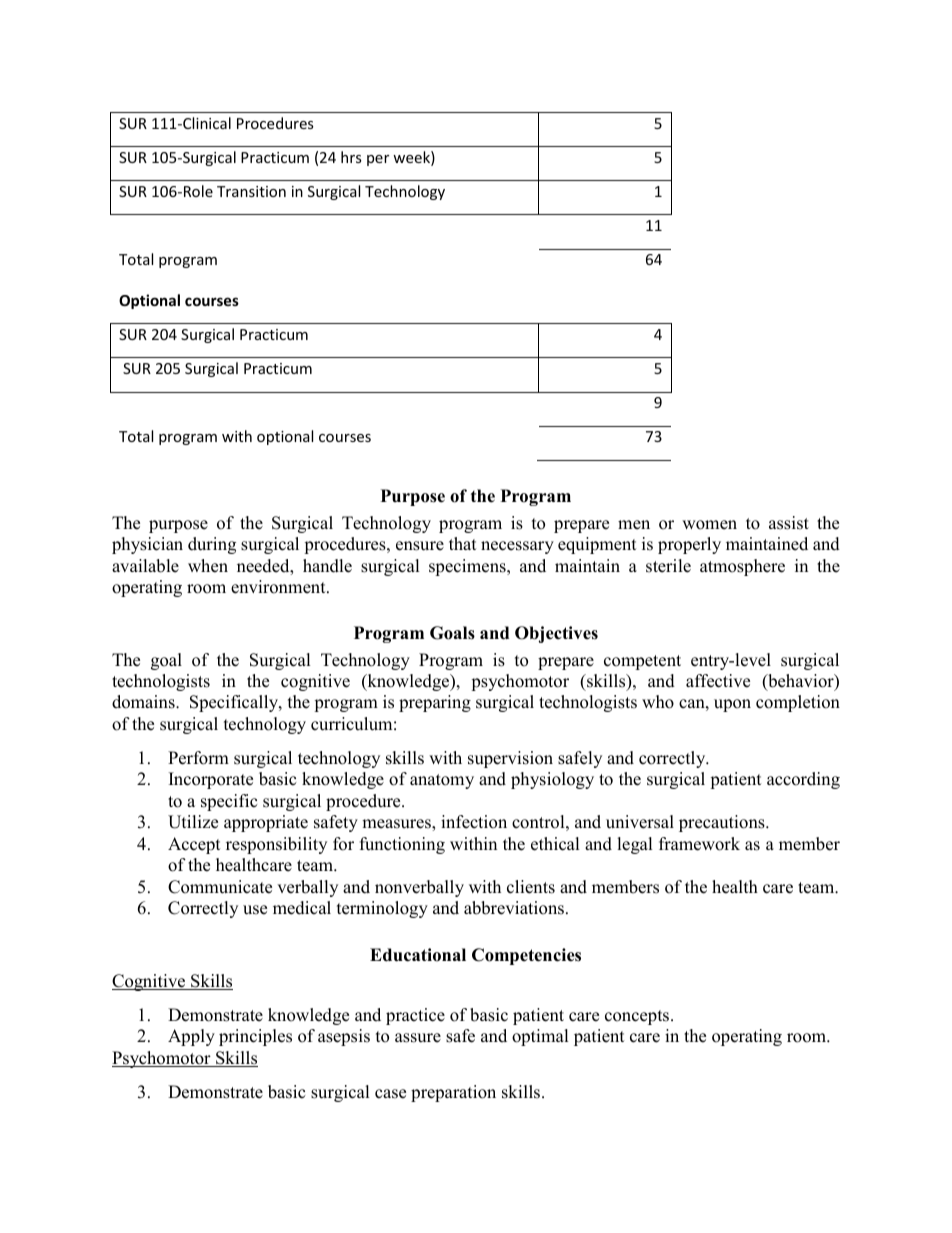 The image size is (952, 1233). I want to click on affective, so click(718, 681).
